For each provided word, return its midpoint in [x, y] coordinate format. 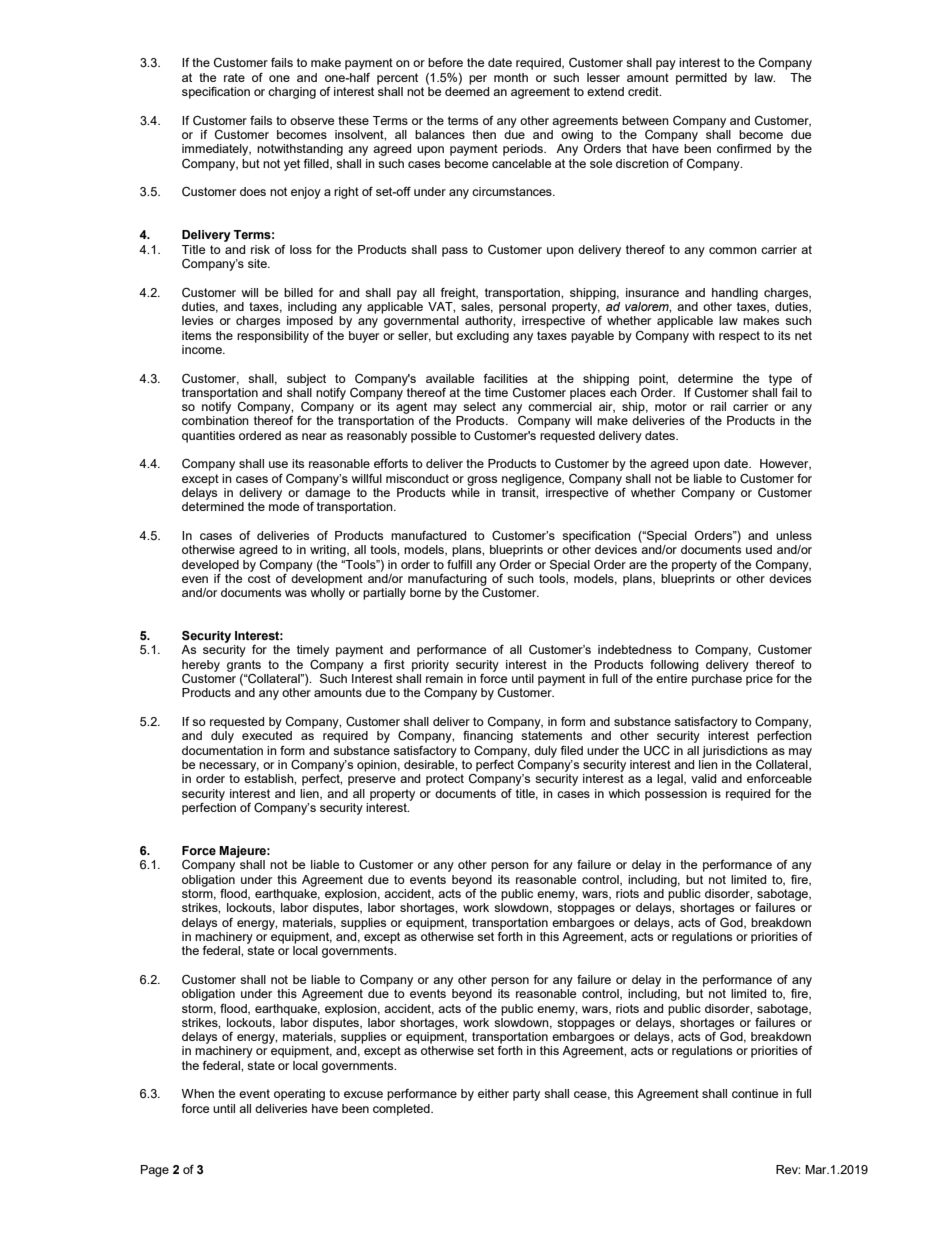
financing [488, 737]
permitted [701, 79]
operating [299, 1095]
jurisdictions [735, 752]
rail [718, 406]
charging [292, 93]
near [314, 436]
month [511, 77]
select [479, 406]
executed [267, 735]
